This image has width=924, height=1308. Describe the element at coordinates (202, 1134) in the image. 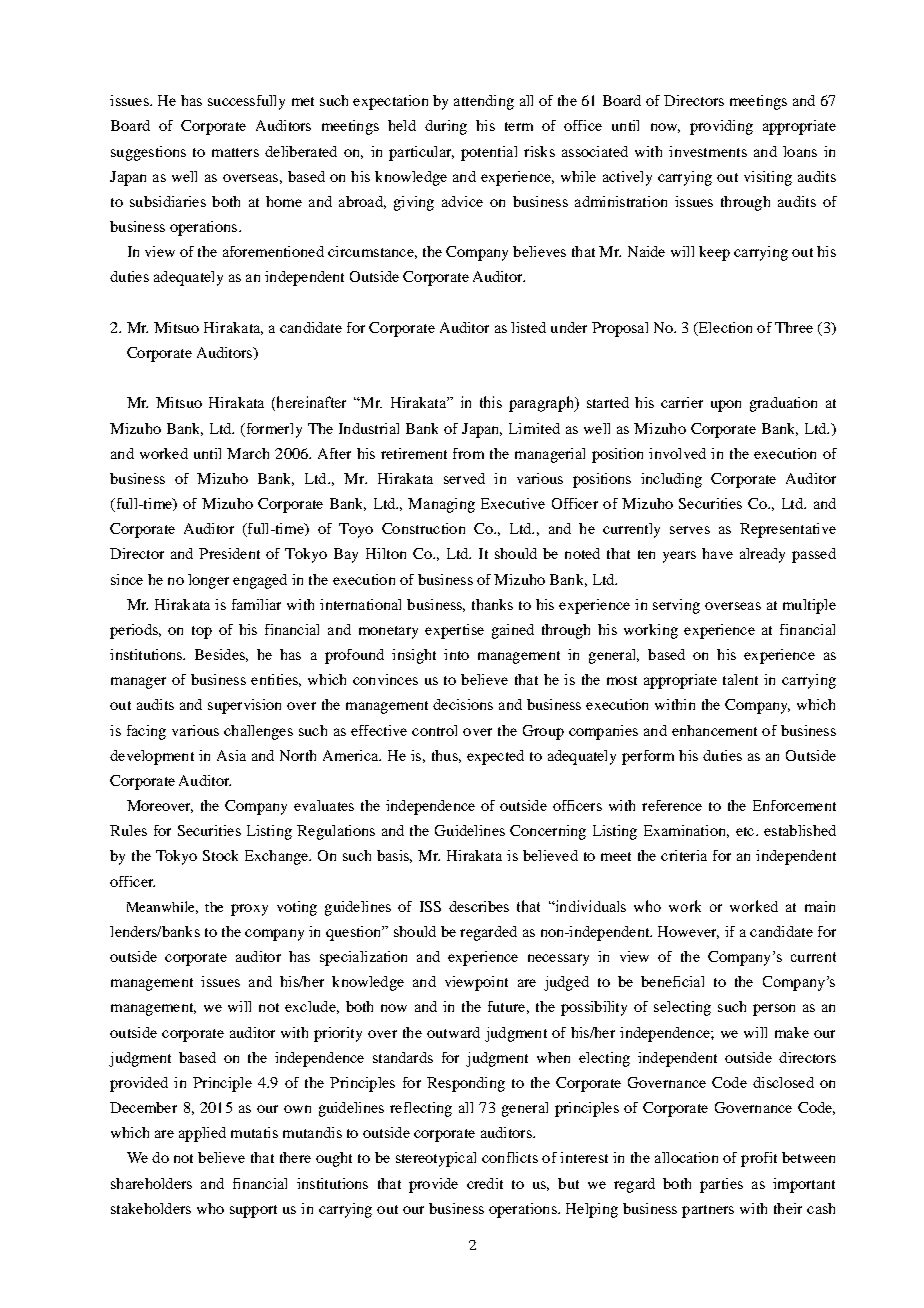

I see `applied` at that location.
